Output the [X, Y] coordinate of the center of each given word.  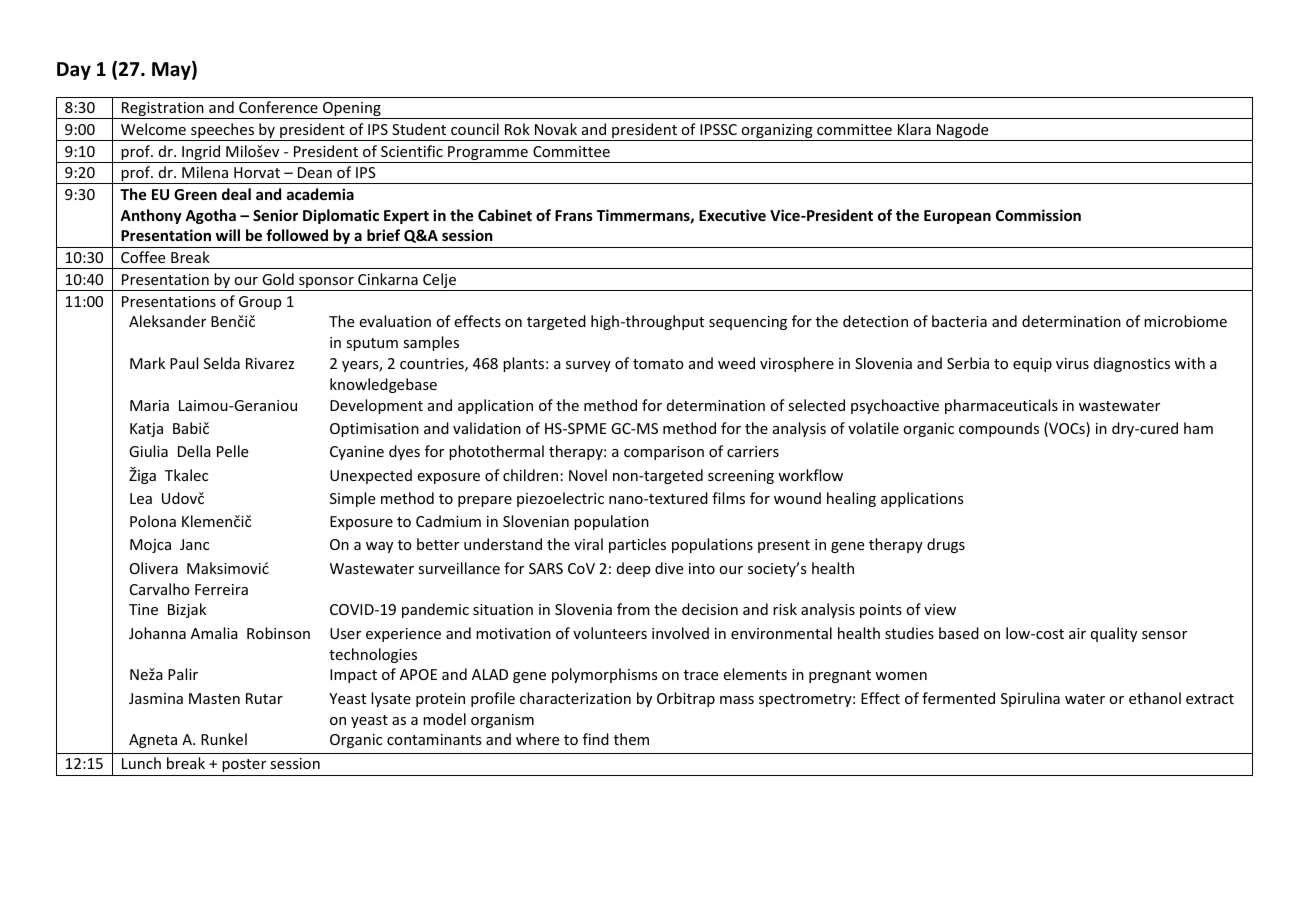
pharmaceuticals [1001, 406]
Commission [1038, 215]
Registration [163, 110]
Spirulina [1030, 699]
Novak [556, 129]
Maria [149, 405]
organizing [777, 132]
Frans [574, 215]
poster [244, 765]
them [631, 739]
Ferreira [221, 589]
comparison [664, 453]
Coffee [143, 257]
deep [633, 569]
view [940, 609]
